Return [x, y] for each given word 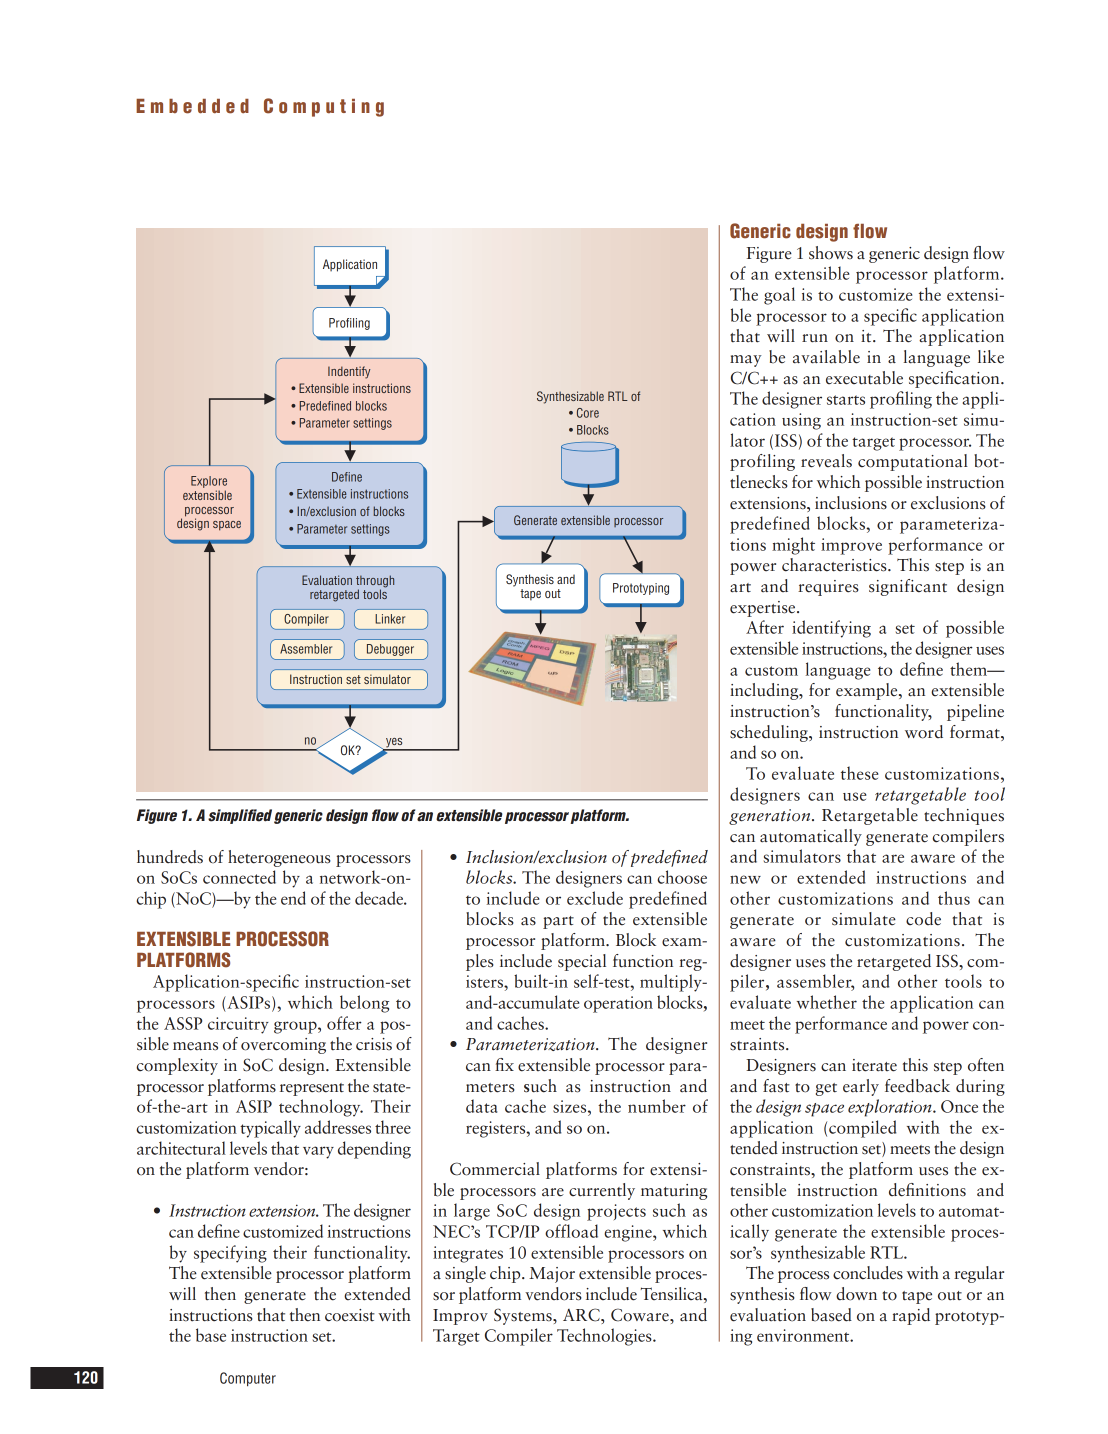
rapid [911, 1316]
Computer [248, 1379]
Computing [324, 107]
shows [831, 253]
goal [779, 296]
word [924, 732]
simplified [240, 816]
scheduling [770, 733]
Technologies [605, 1337]
